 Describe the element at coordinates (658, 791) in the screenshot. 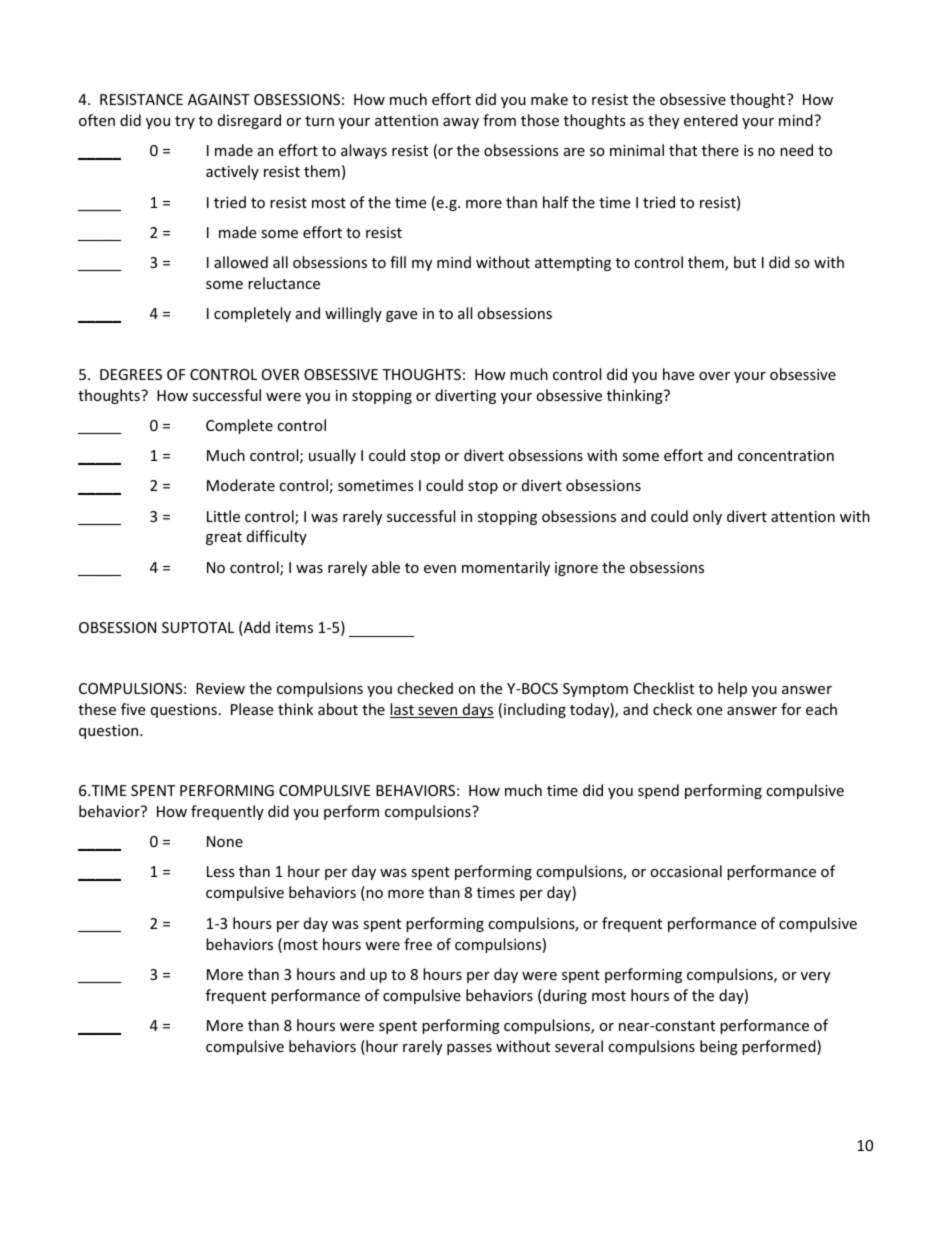

I see `spend` at that location.
